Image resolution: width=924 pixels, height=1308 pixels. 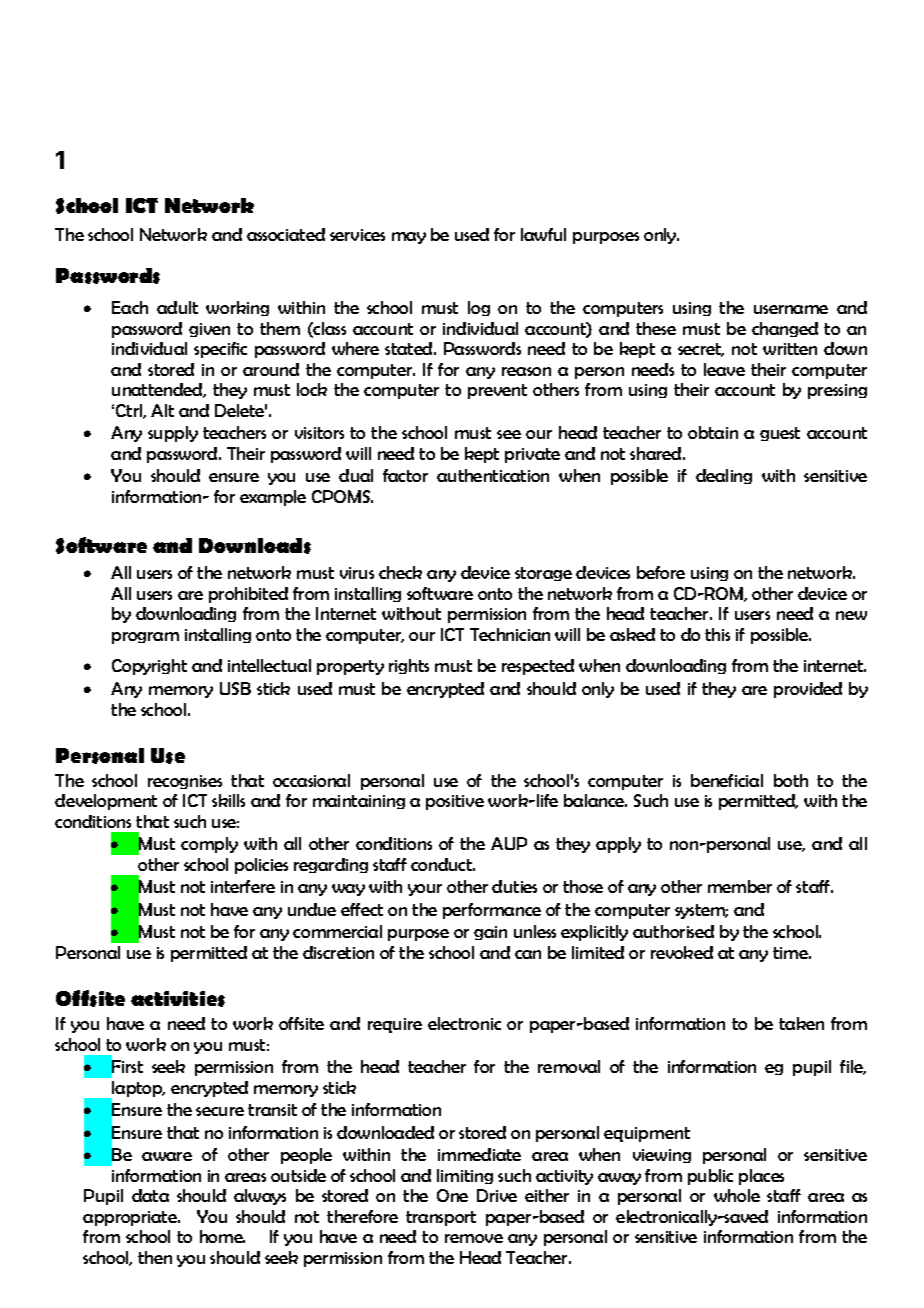 I want to click on adult, so click(x=177, y=307).
